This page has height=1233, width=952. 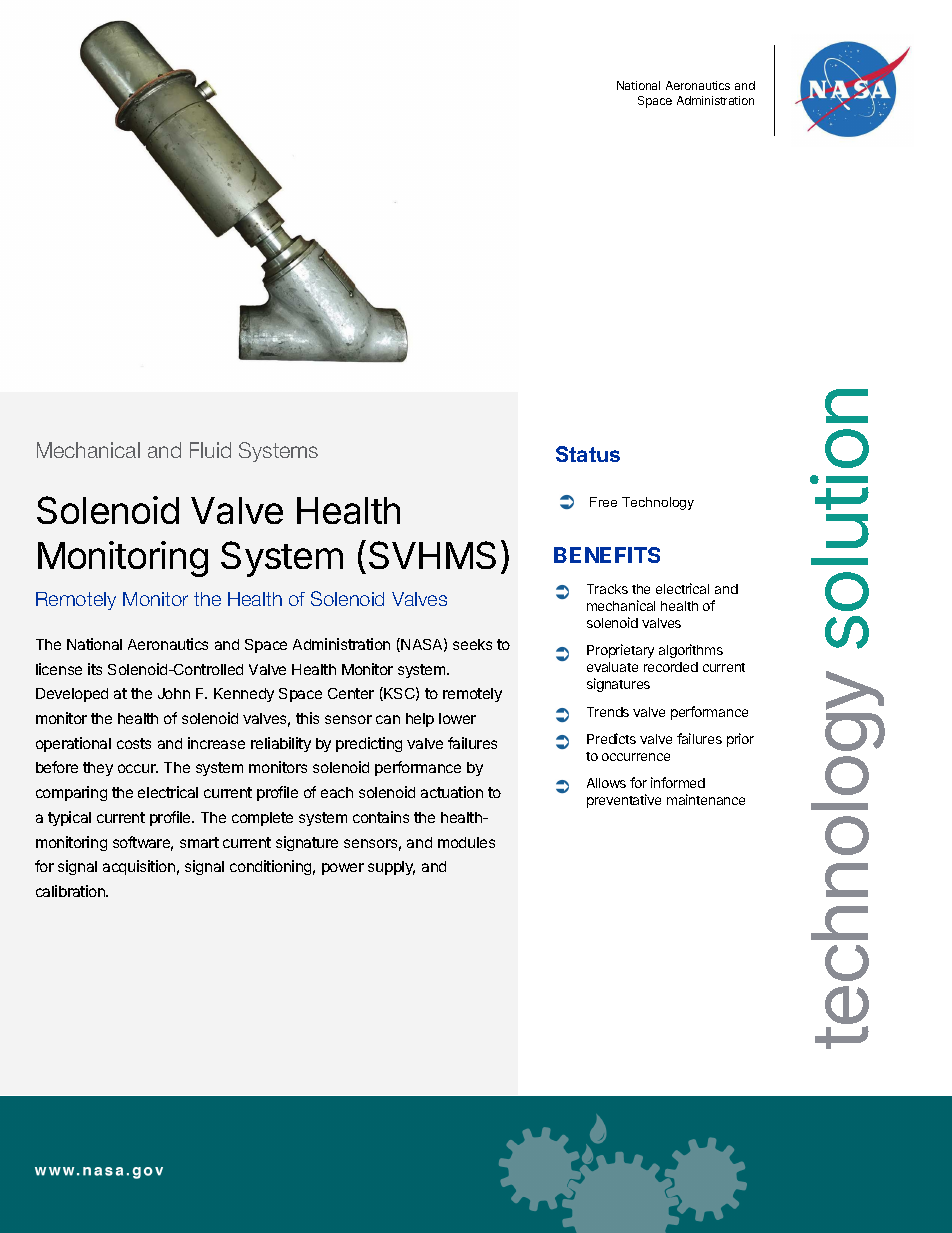 What do you see at coordinates (391, 868) in the page?
I see `supply` at bounding box center [391, 868].
